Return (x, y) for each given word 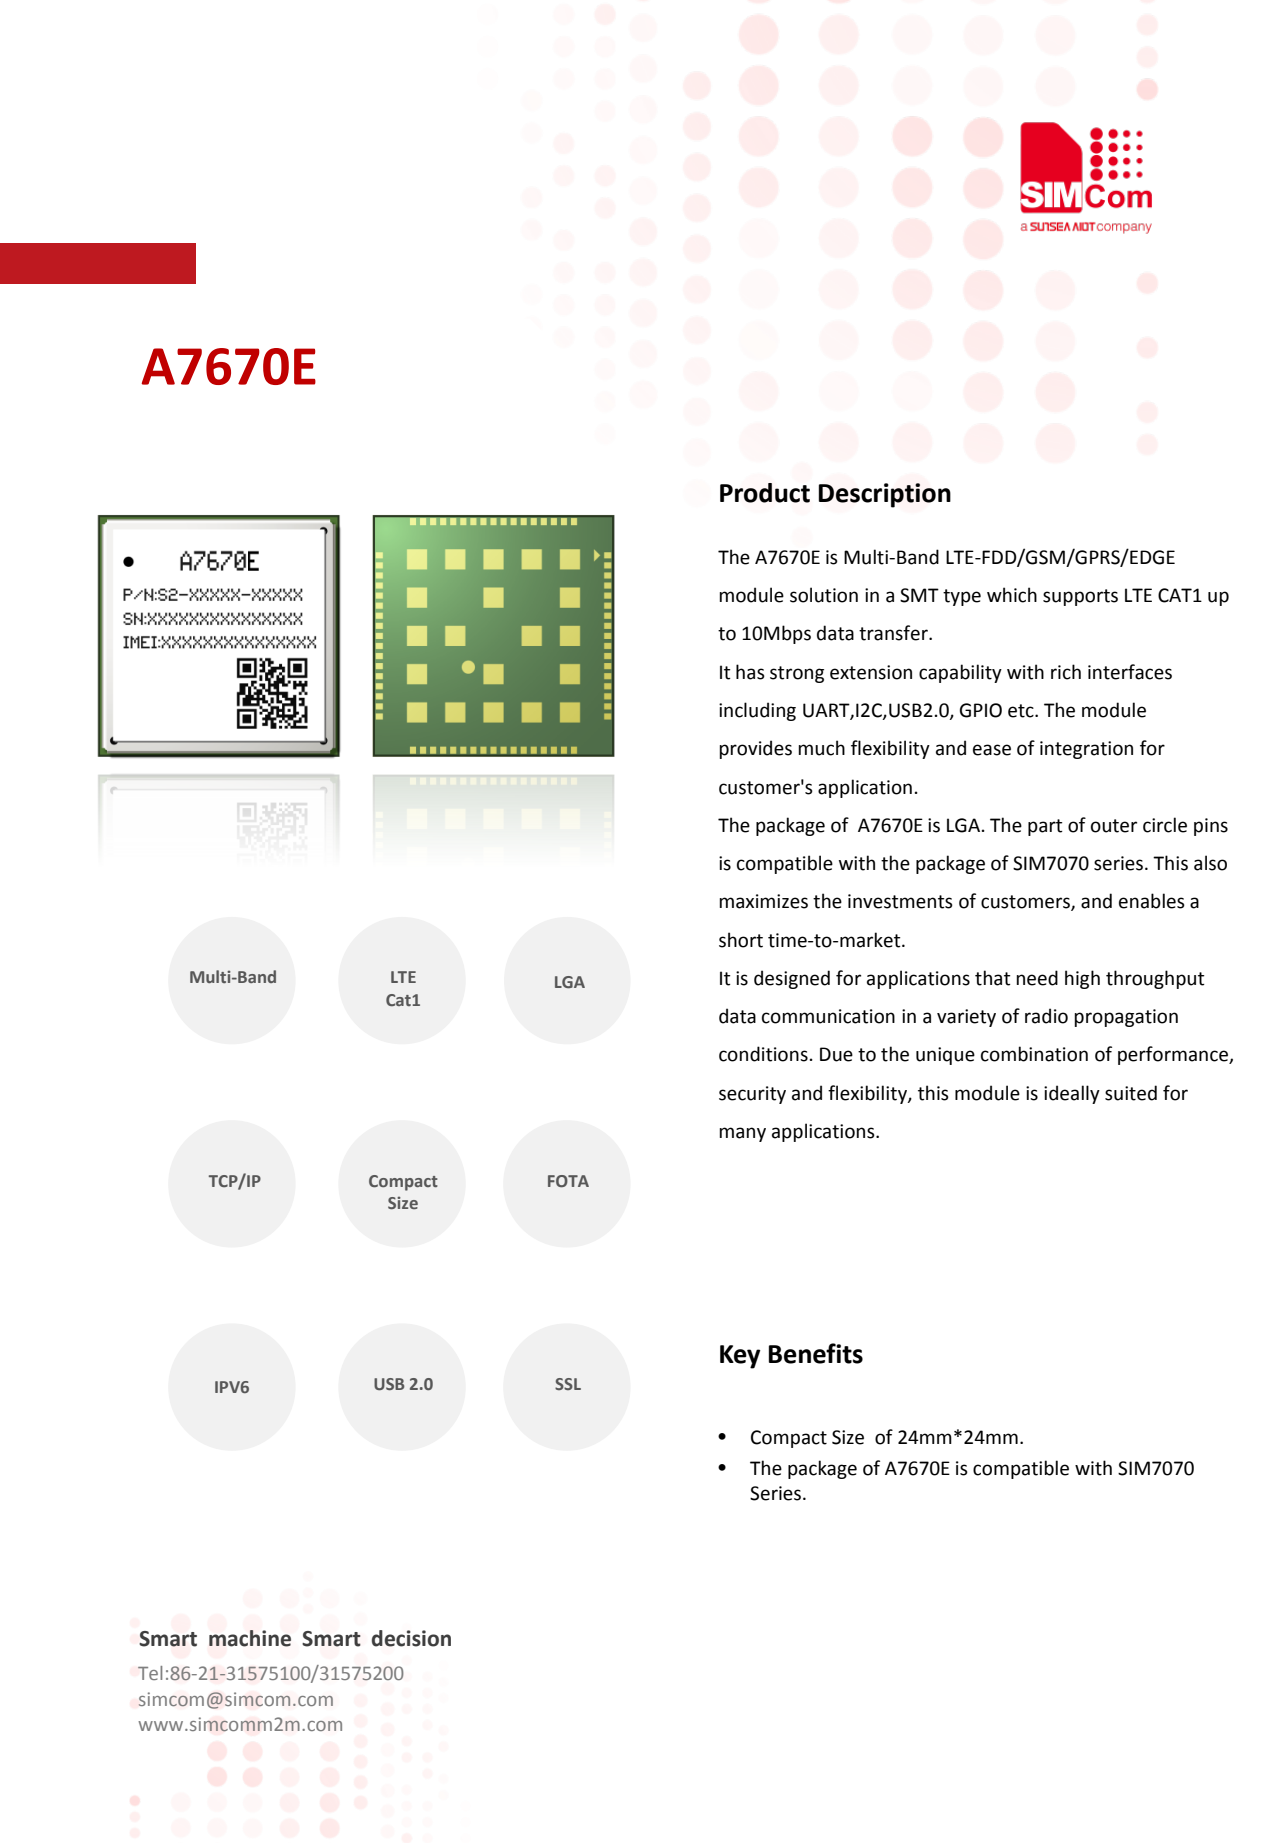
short (741, 940)
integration (1086, 750)
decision (411, 1638)
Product (765, 493)
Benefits (816, 1353)
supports (1080, 597)
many (742, 1134)
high (1082, 979)
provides (755, 749)
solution (824, 595)
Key (740, 1357)
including (757, 711)
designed (792, 979)
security (752, 1095)
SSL (568, 1384)
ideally (1072, 1094)
